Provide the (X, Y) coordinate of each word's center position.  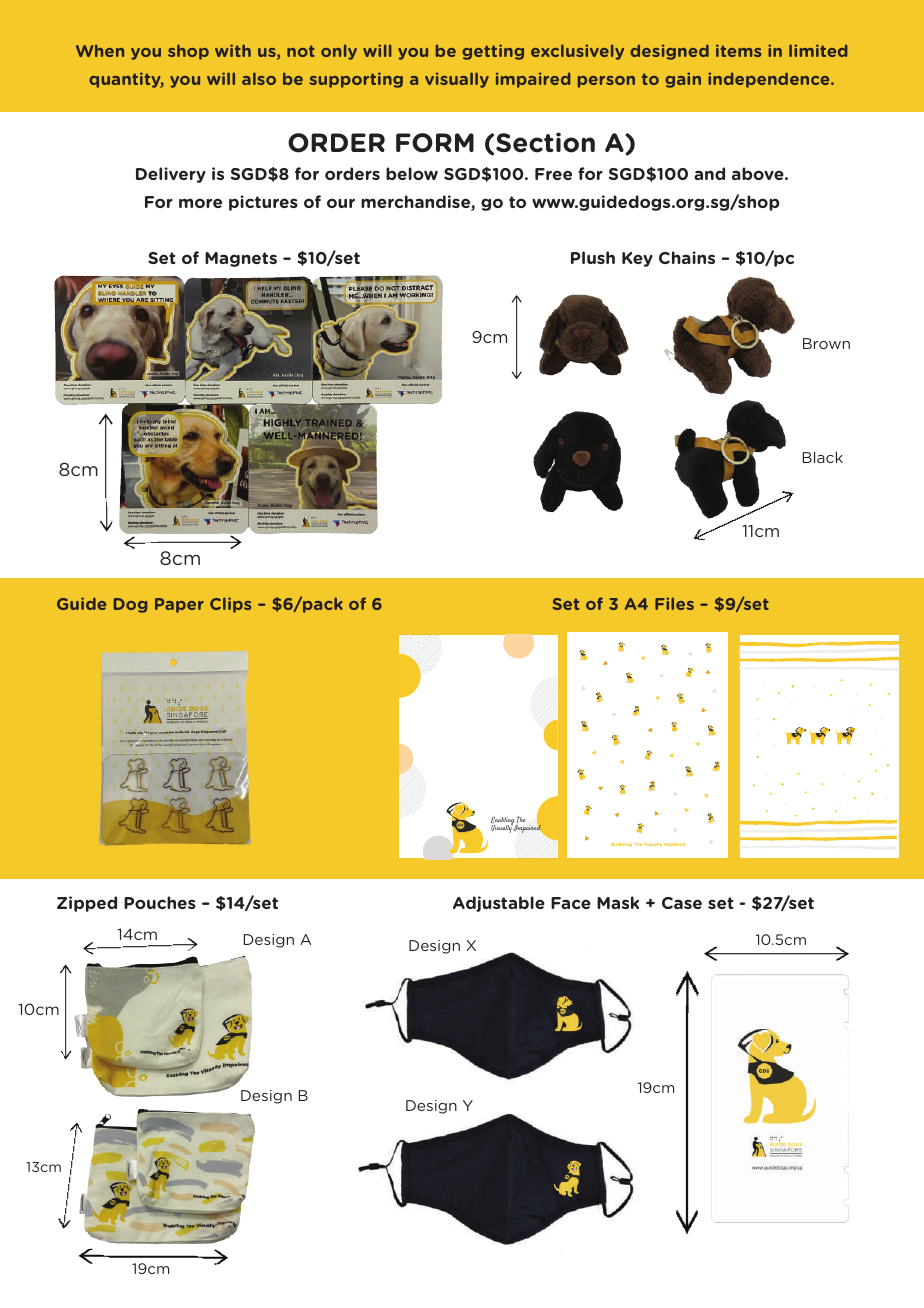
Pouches (160, 902)
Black (823, 457)
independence (770, 80)
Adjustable (499, 904)
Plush (593, 257)
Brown (826, 343)
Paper (179, 605)
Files (674, 603)
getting (493, 52)
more (200, 203)
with (233, 50)
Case (682, 903)
